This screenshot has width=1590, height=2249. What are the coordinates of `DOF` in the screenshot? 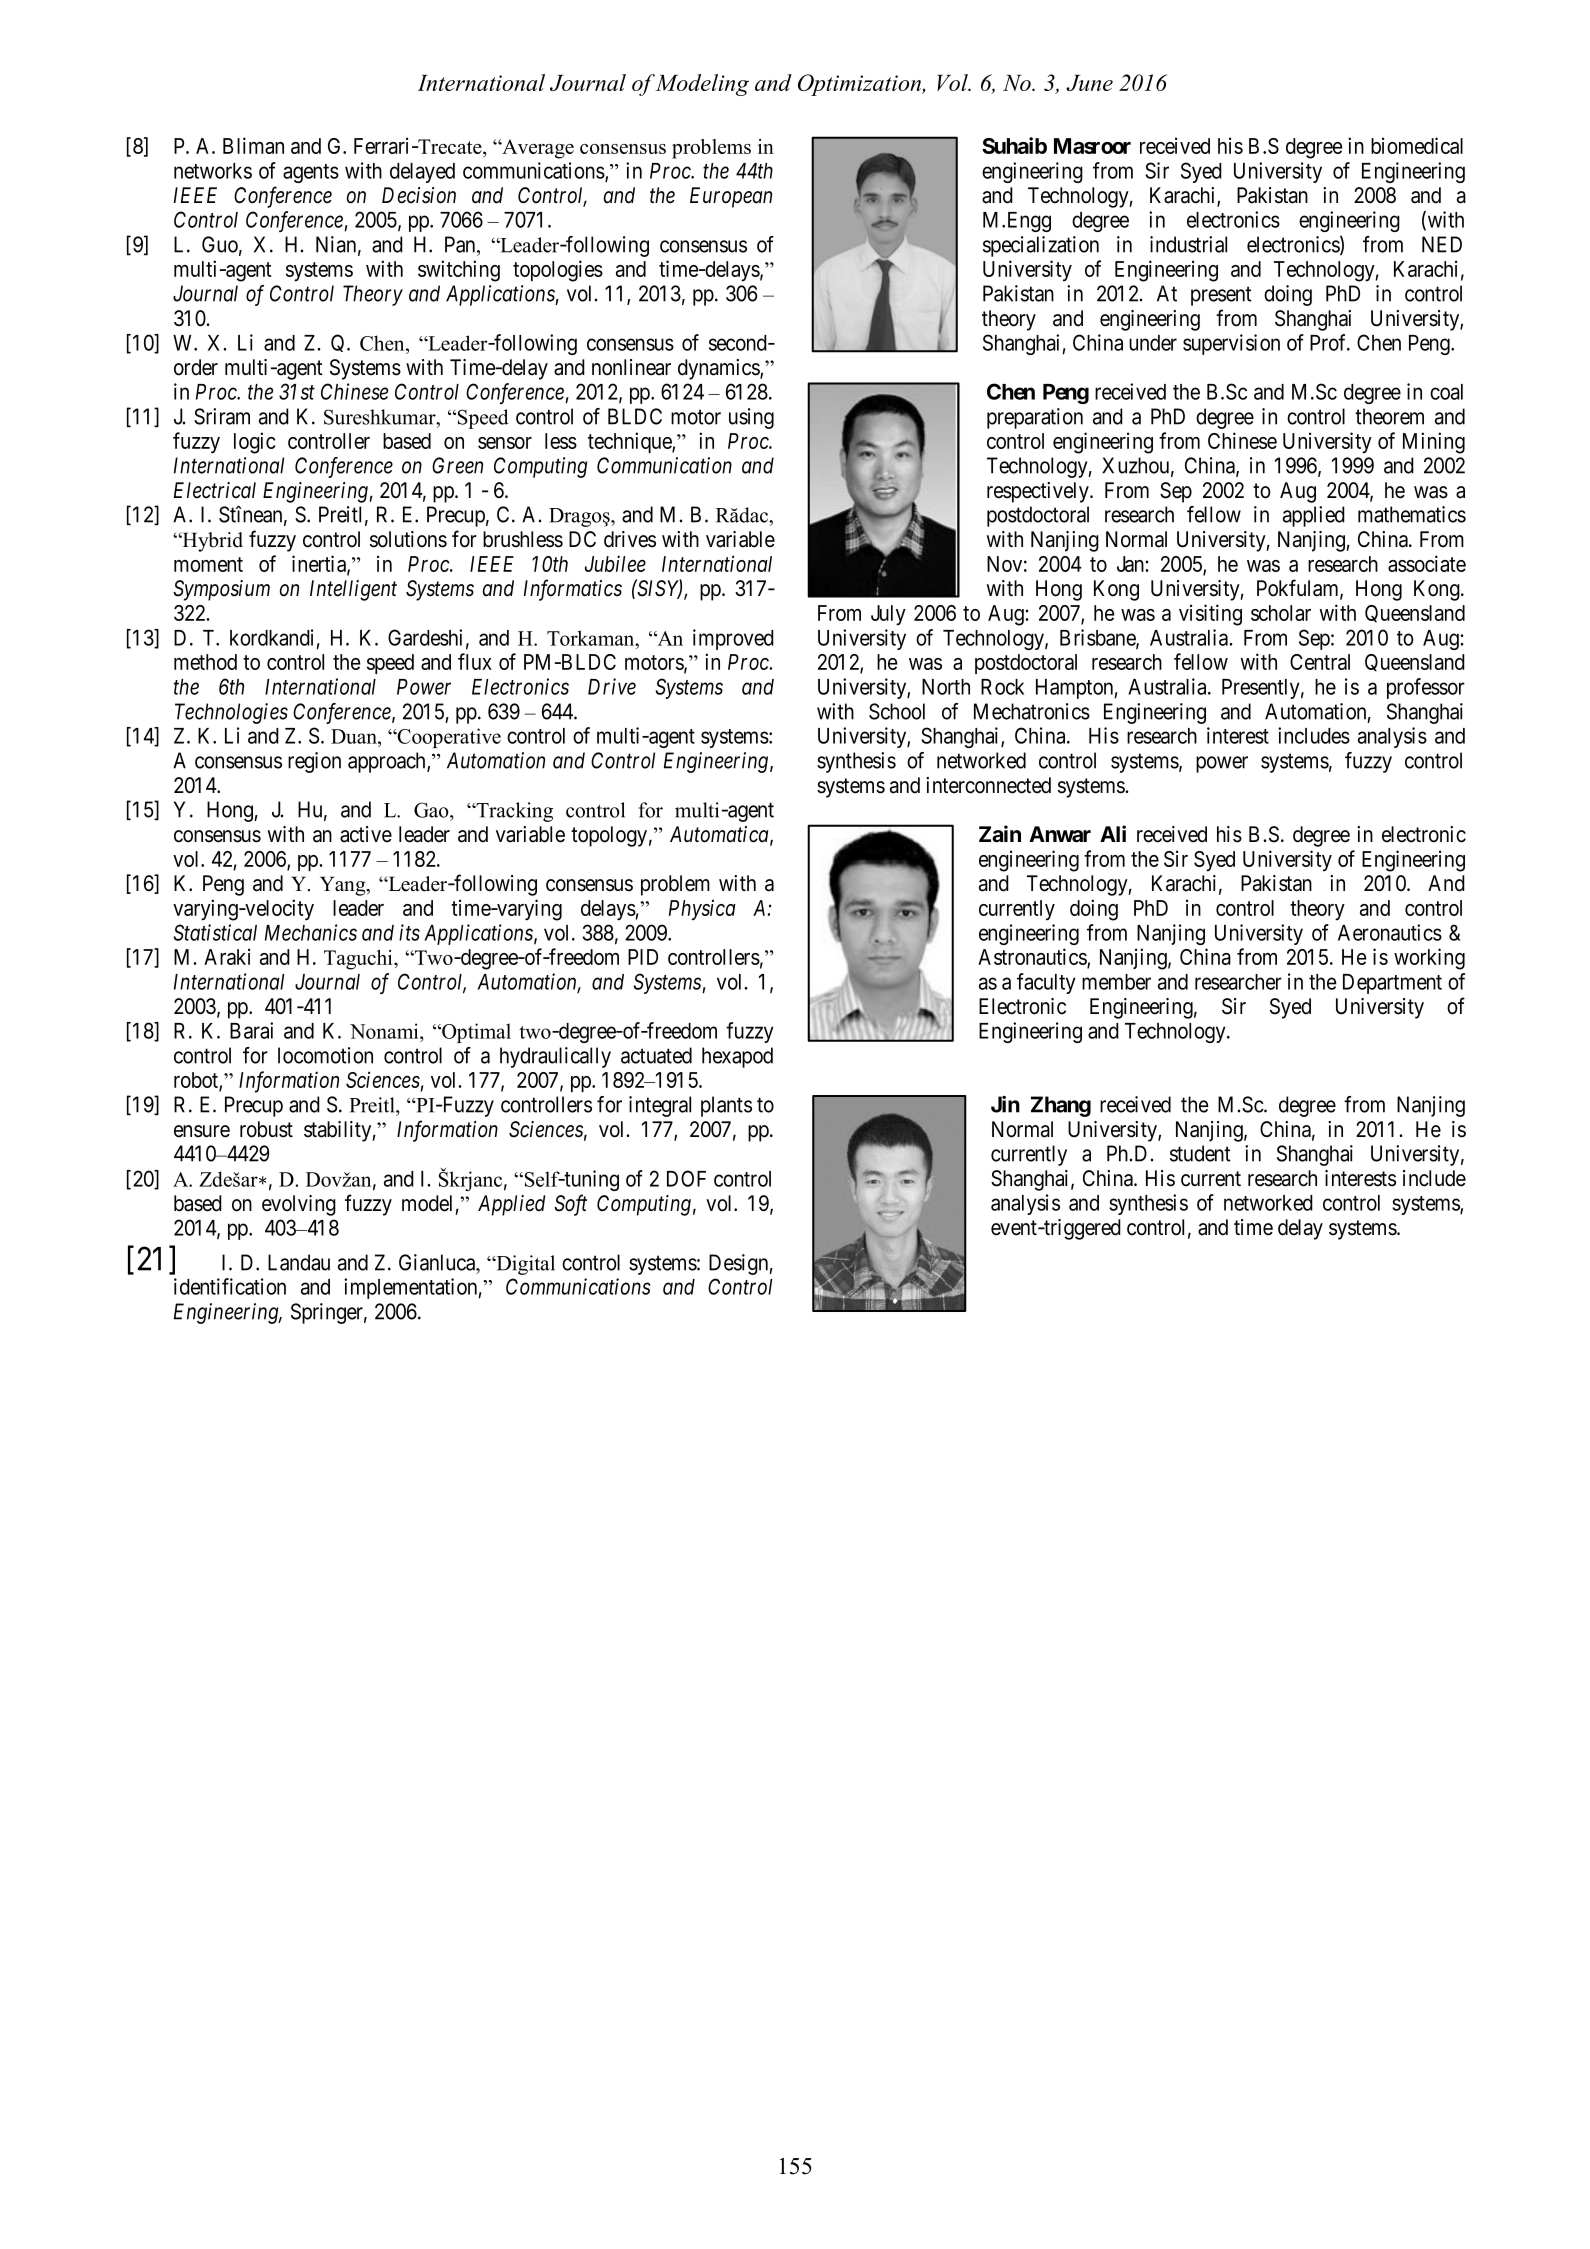 It's located at (686, 1178).
